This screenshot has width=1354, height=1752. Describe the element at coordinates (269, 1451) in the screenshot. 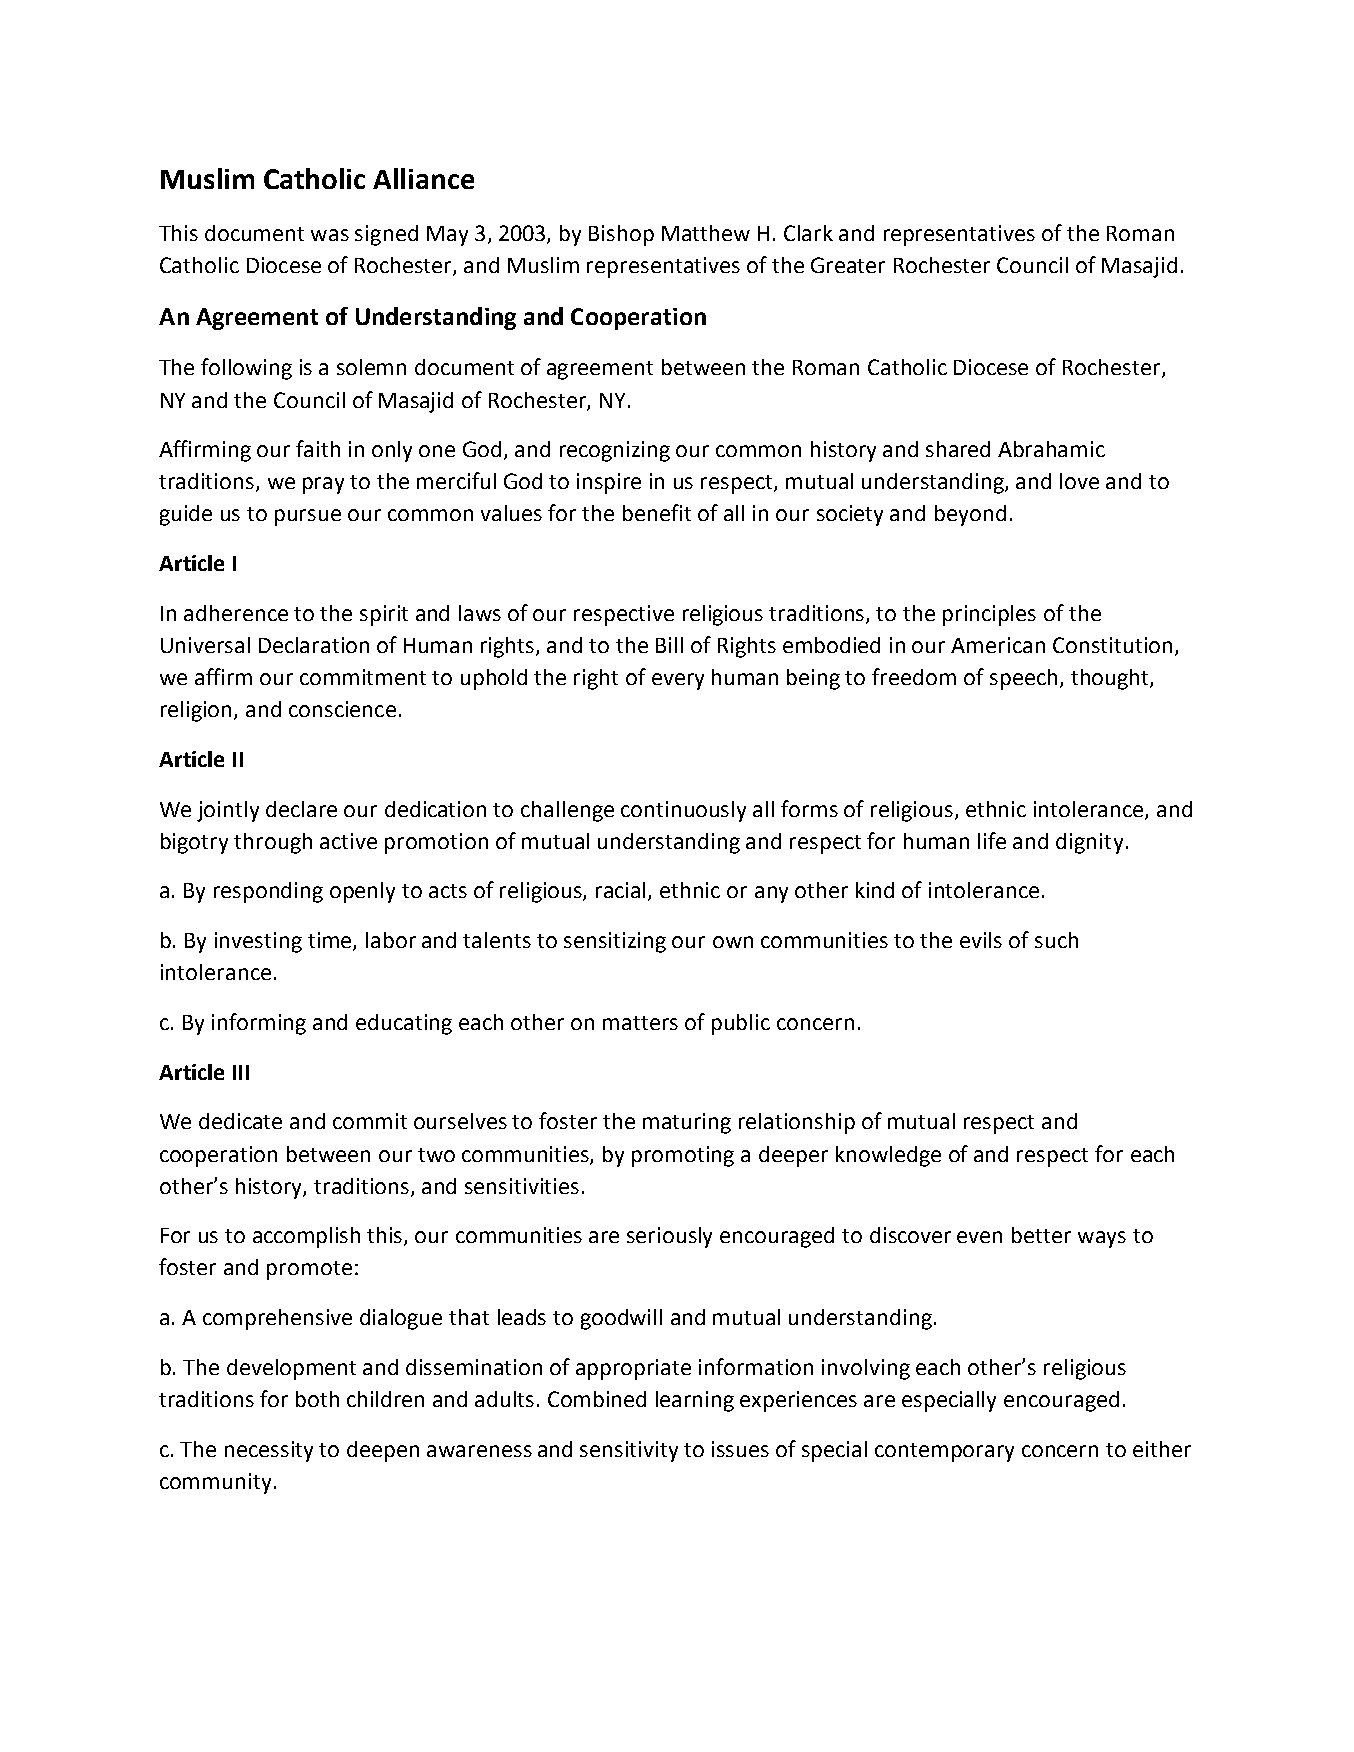

I see `necessity` at that location.
